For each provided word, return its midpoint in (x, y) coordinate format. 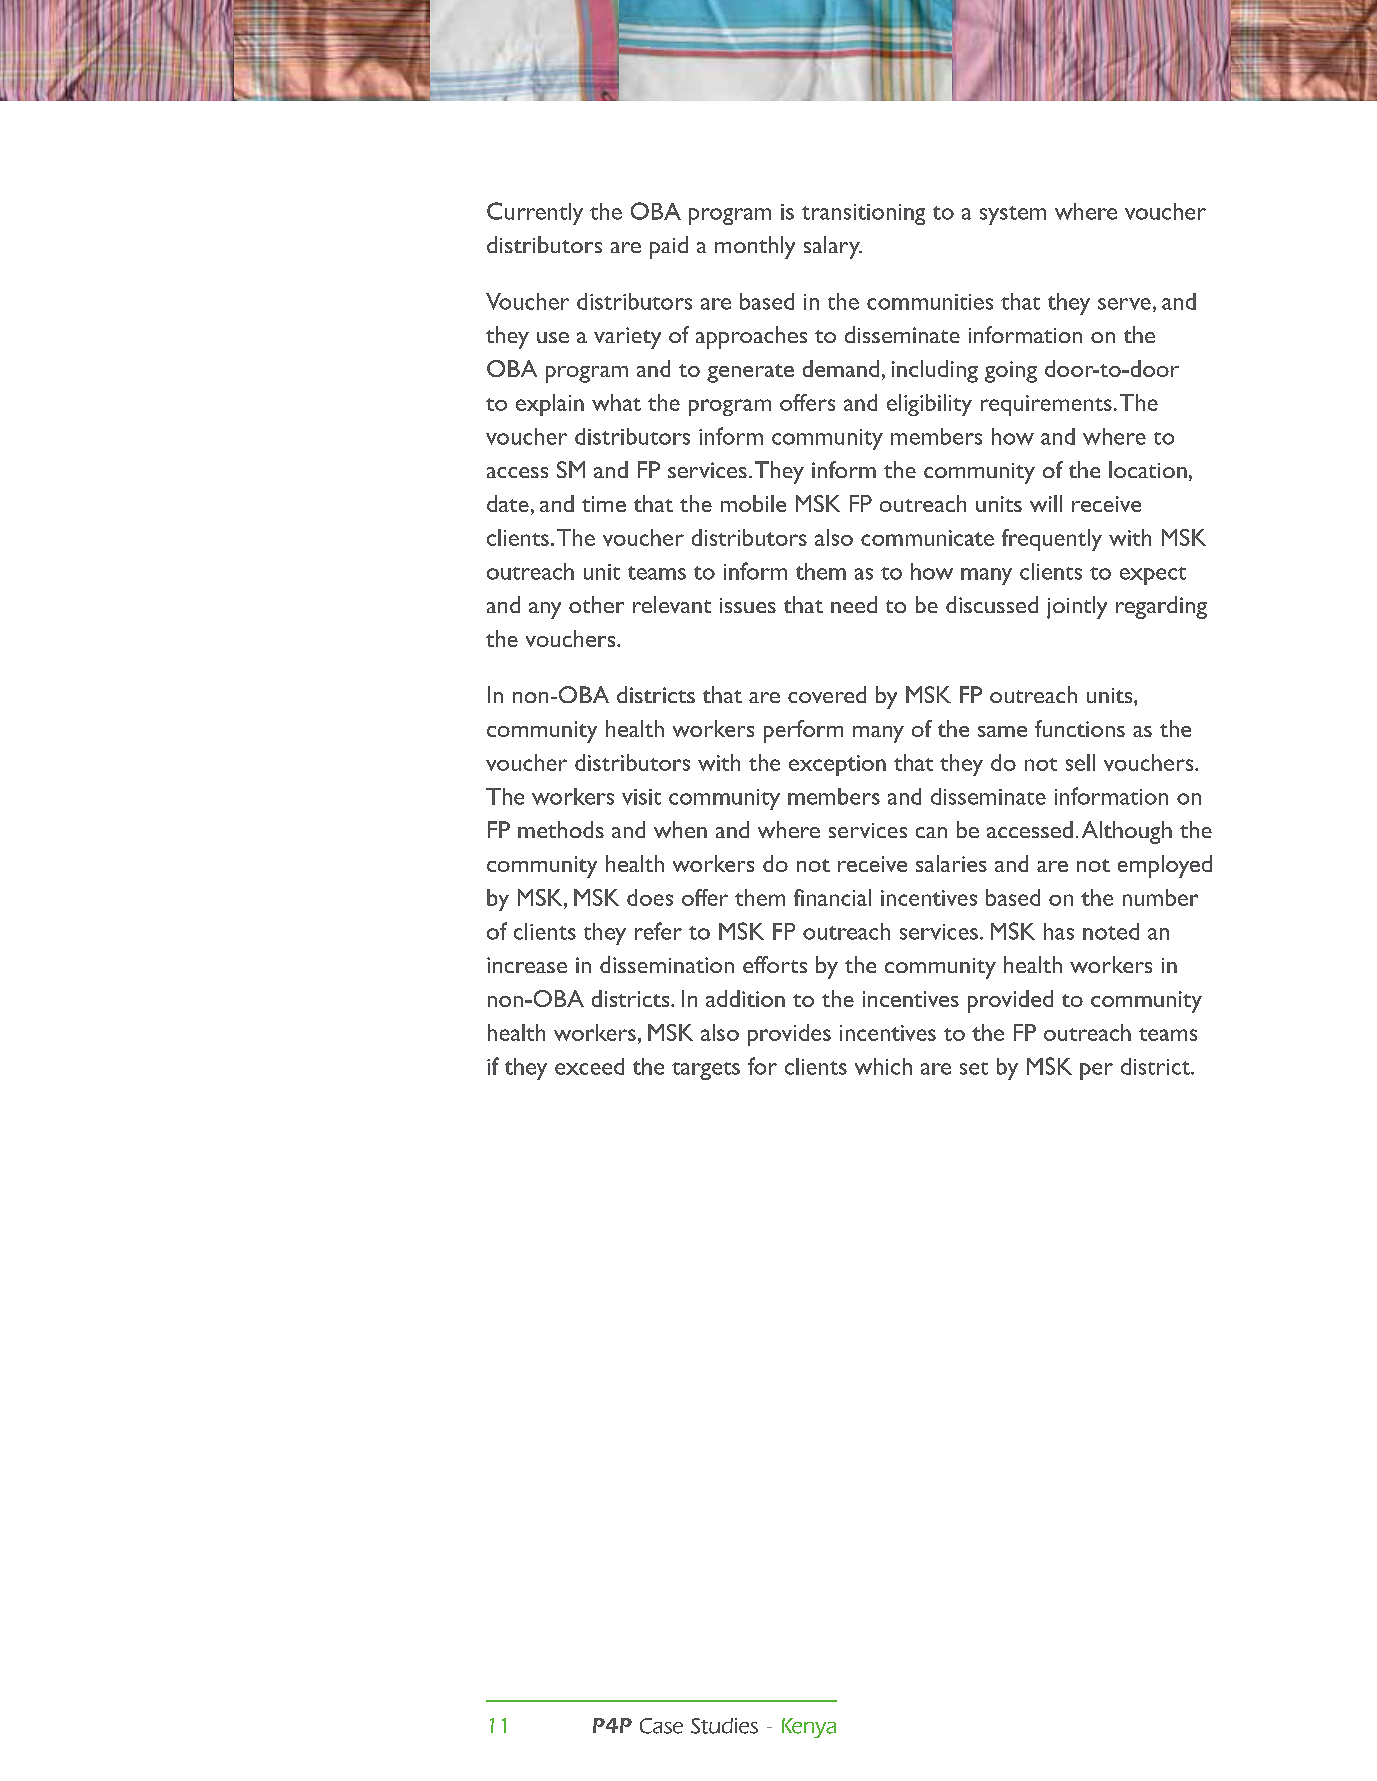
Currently (535, 213)
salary (833, 247)
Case (661, 1726)
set (974, 1068)
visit (641, 797)
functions (1080, 728)
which (883, 1066)
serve (1124, 304)
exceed (589, 1066)
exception (837, 765)
